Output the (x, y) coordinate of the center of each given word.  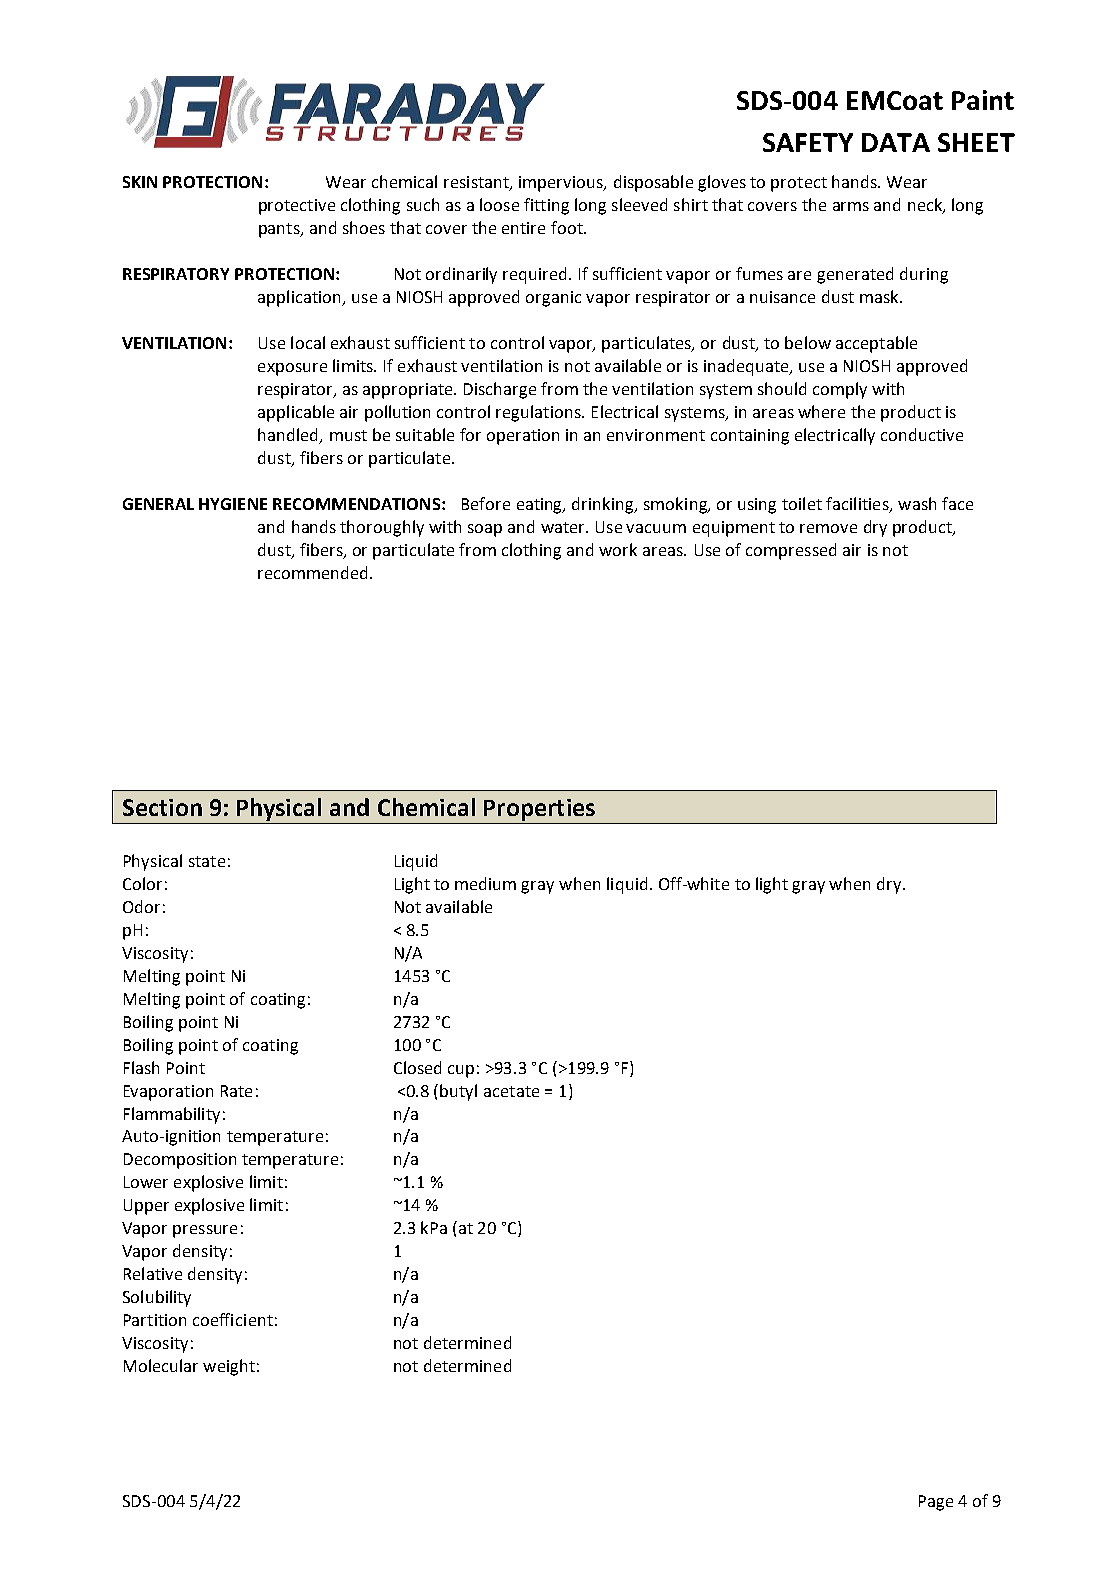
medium (485, 883)
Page (936, 1503)
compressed (791, 551)
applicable (296, 413)
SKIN (140, 182)
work (618, 549)
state (207, 861)
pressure (205, 1231)
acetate (511, 1091)
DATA (896, 142)
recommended (312, 572)
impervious (562, 184)
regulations (539, 413)
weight (229, 1367)
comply (840, 390)
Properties (539, 810)
